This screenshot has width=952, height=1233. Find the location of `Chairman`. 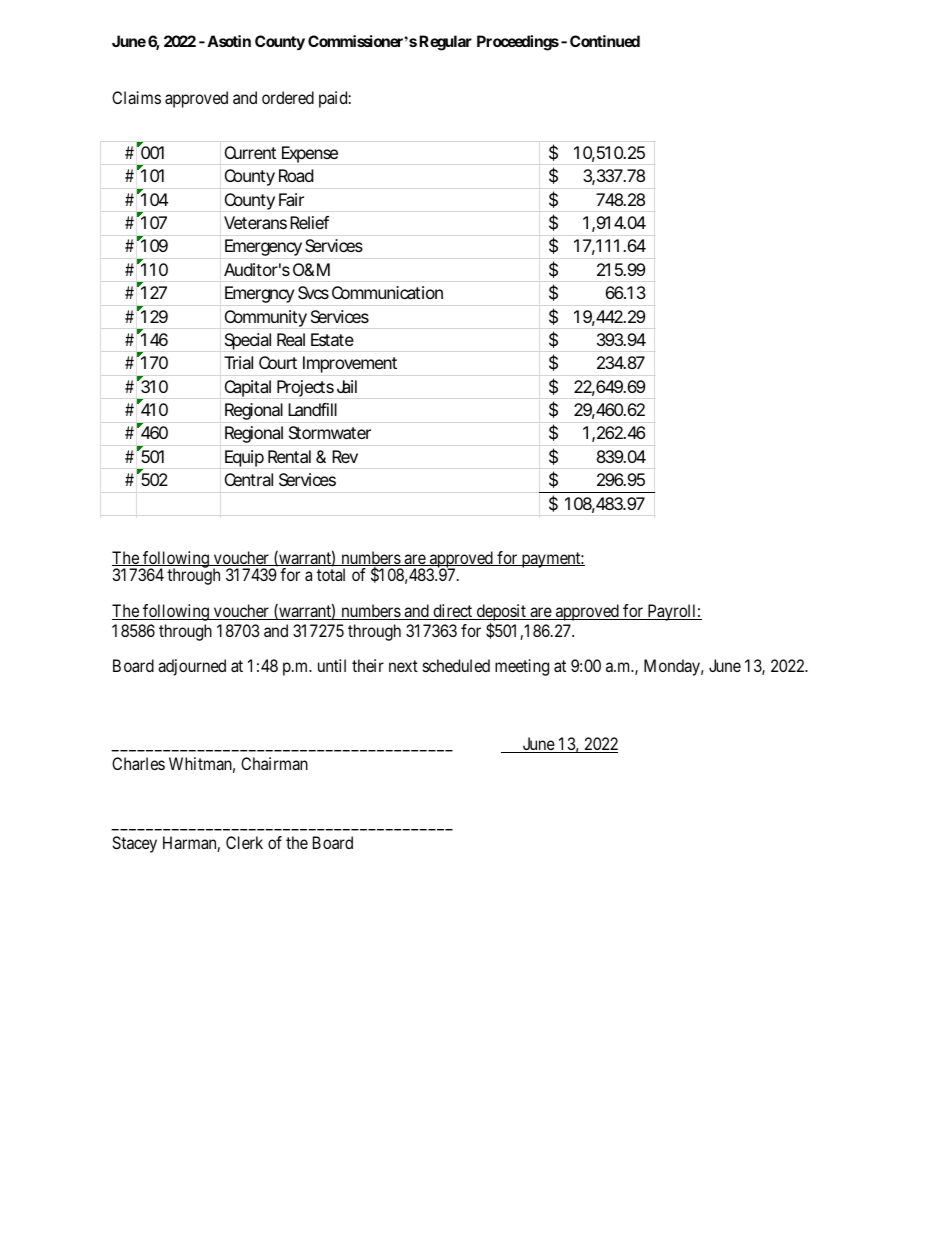

Chairman is located at coordinates (274, 763).
